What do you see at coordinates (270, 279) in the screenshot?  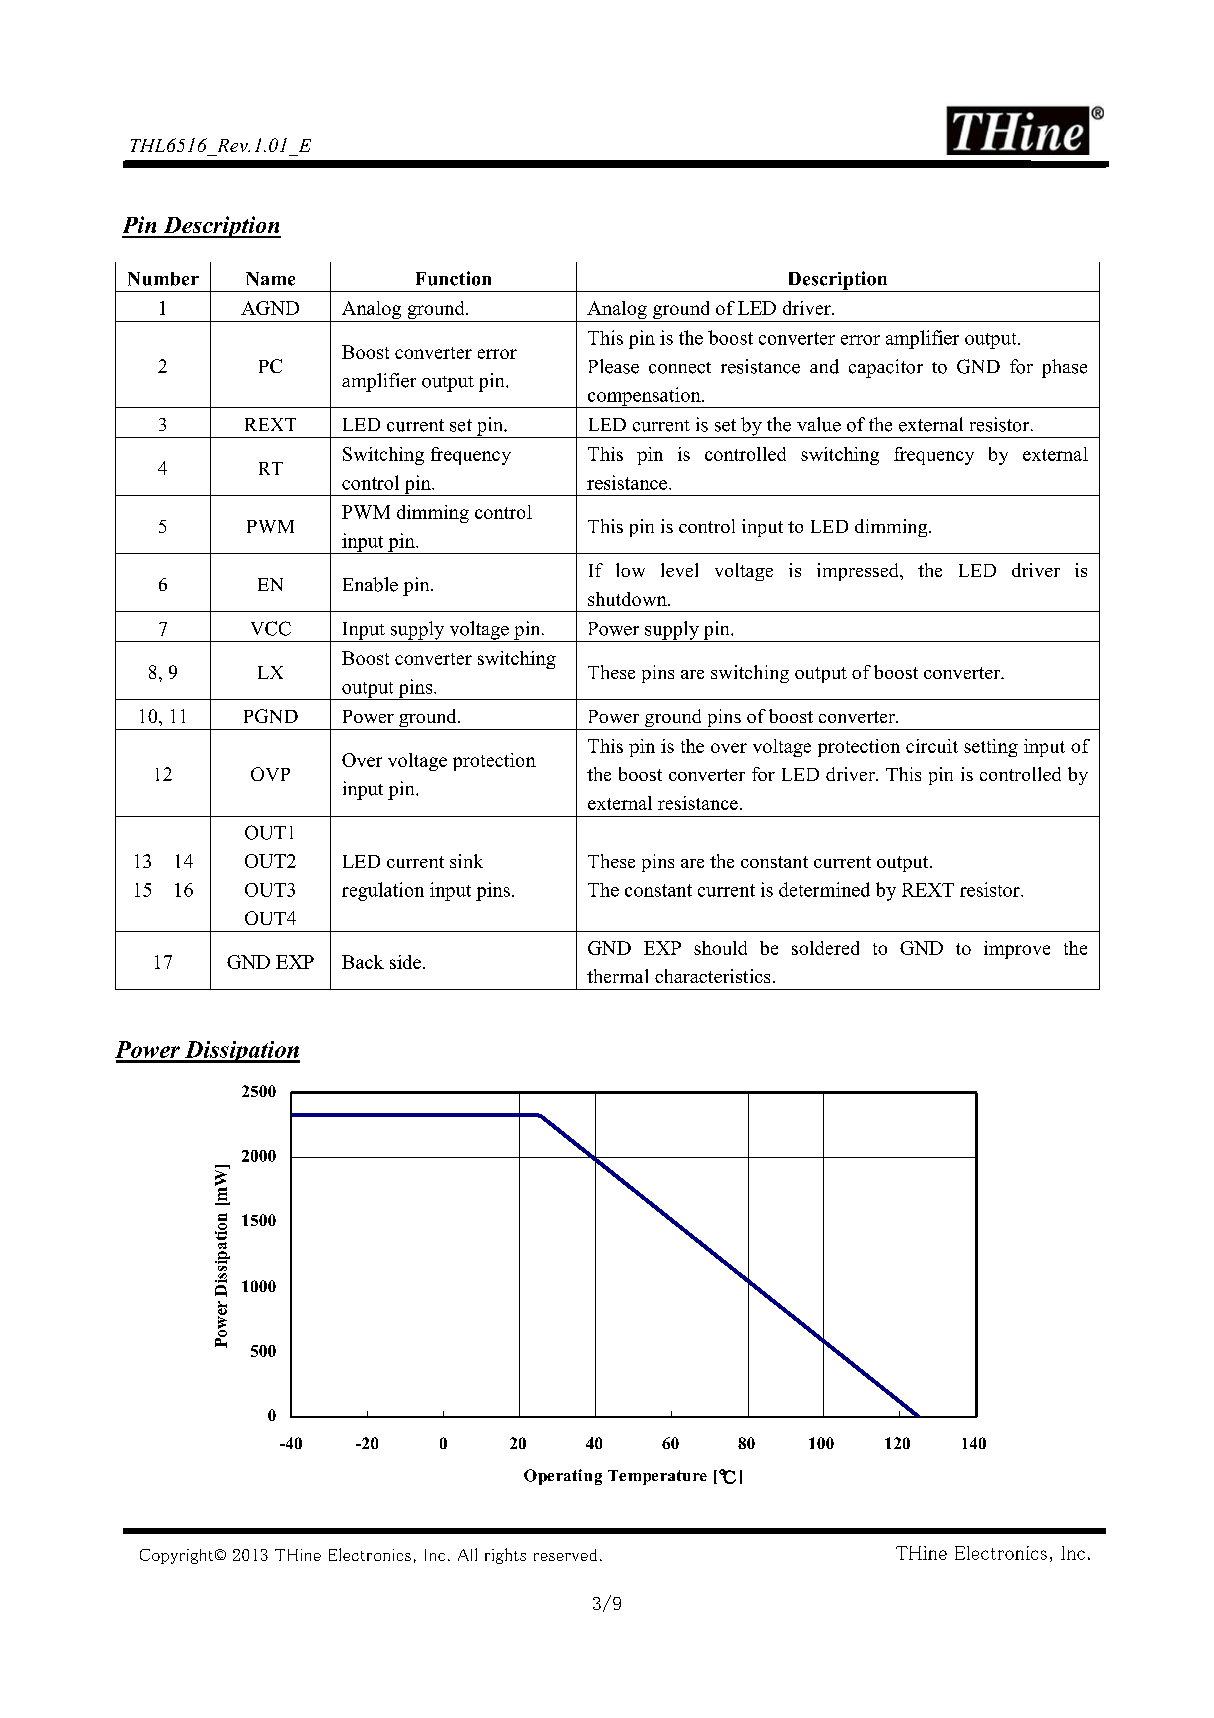 I see `Name` at bounding box center [270, 279].
